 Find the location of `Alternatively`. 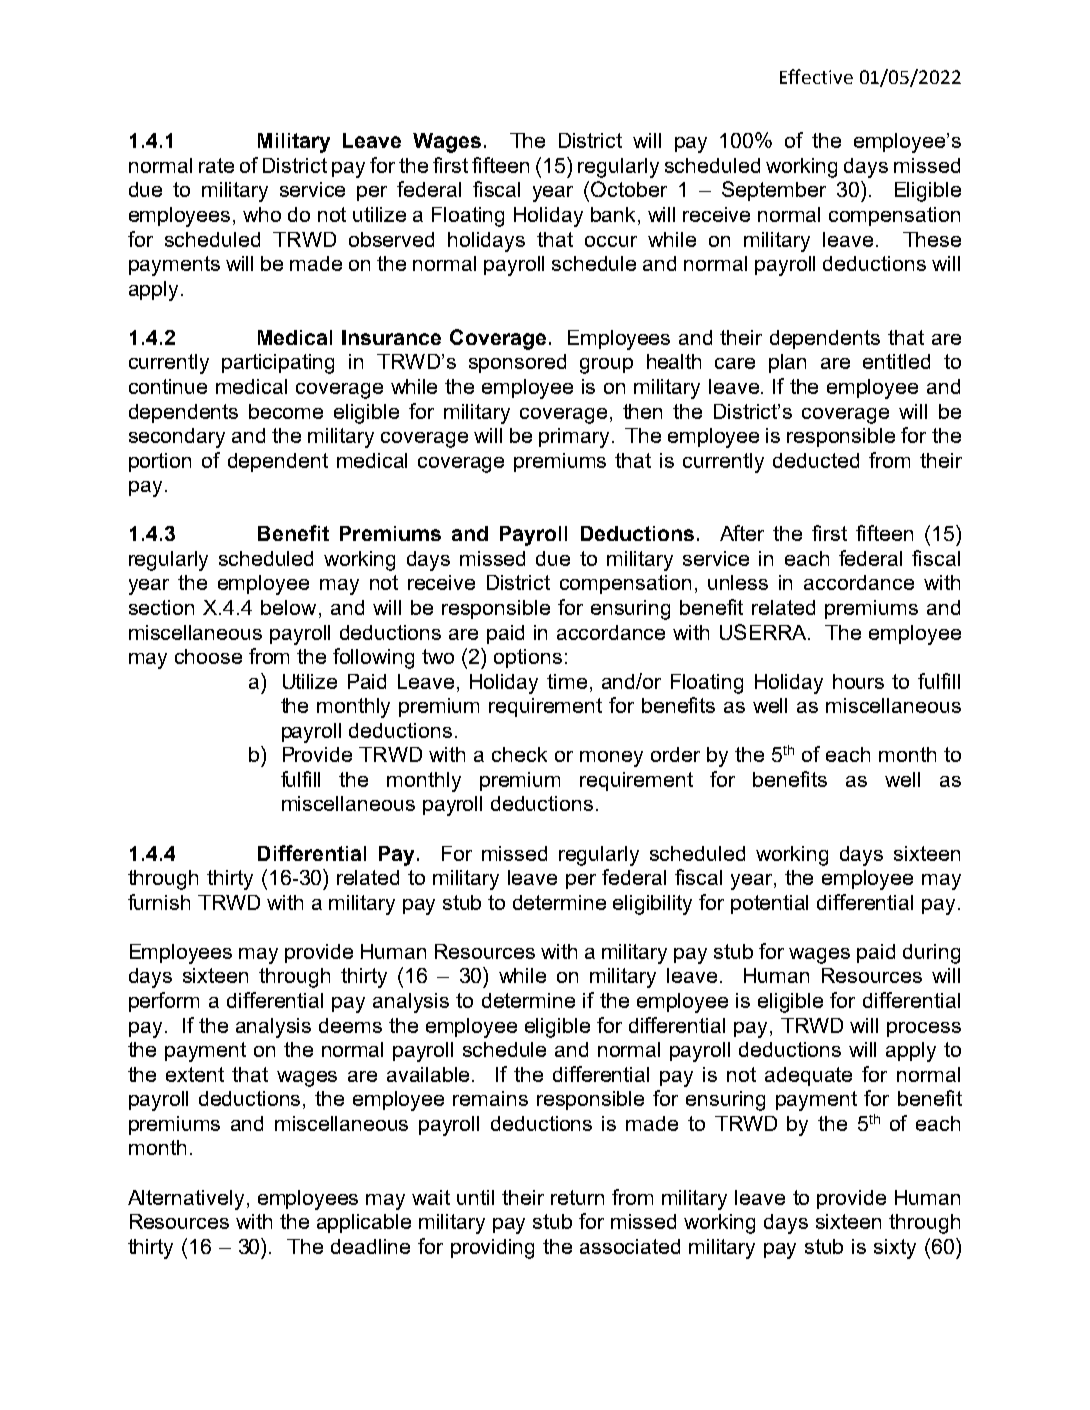

Alternatively is located at coordinates (186, 1200).
